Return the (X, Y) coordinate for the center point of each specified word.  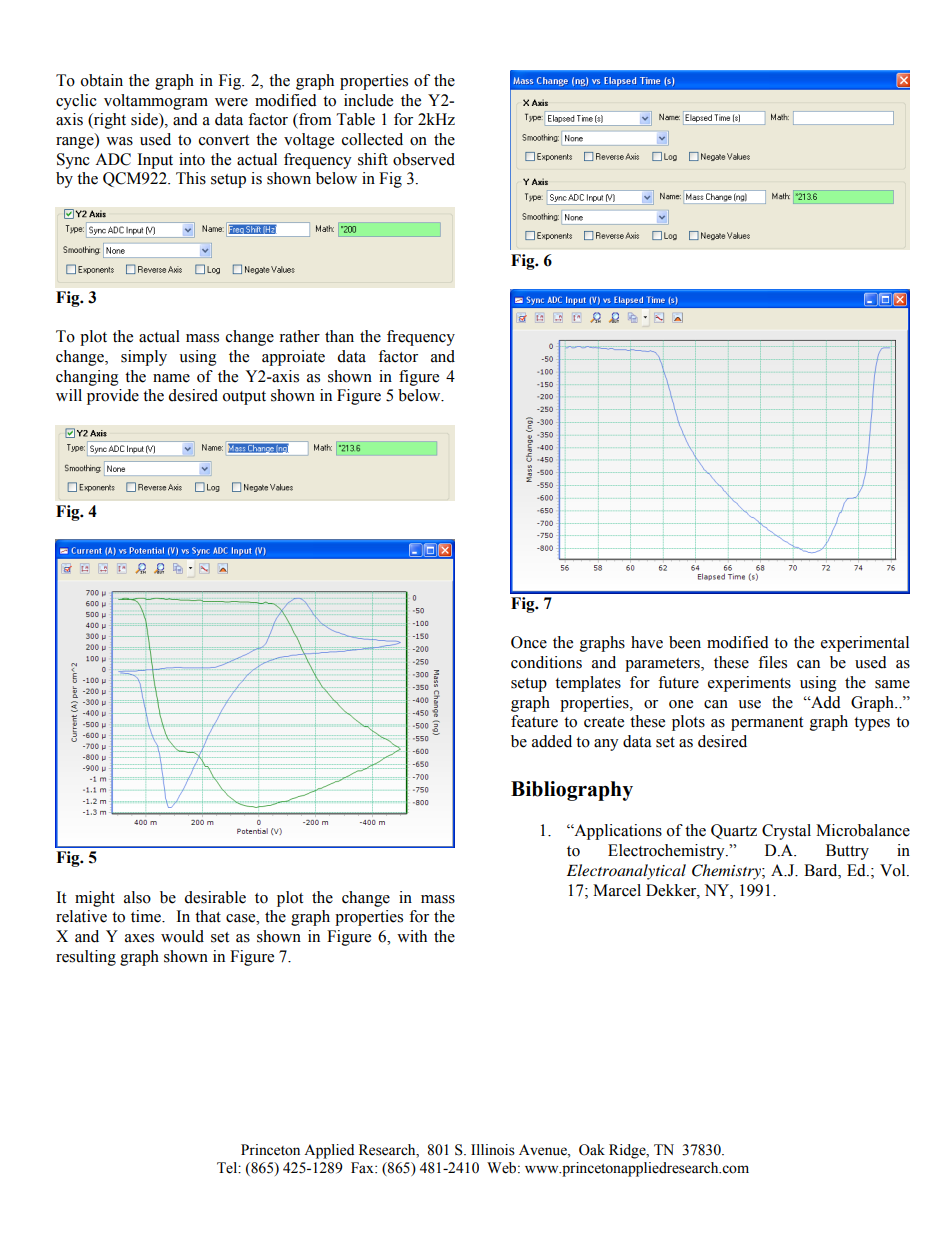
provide (113, 397)
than (339, 336)
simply (144, 358)
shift (373, 159)
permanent (767, 724)
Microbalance (863, 830)
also (137, 897)
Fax (363, 1167)
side (145, 120)
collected (372, 139)
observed (424, 159)
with (412, 936)
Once (529, 642)
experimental (865, 644)
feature (534, 721)
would (182, 936)
